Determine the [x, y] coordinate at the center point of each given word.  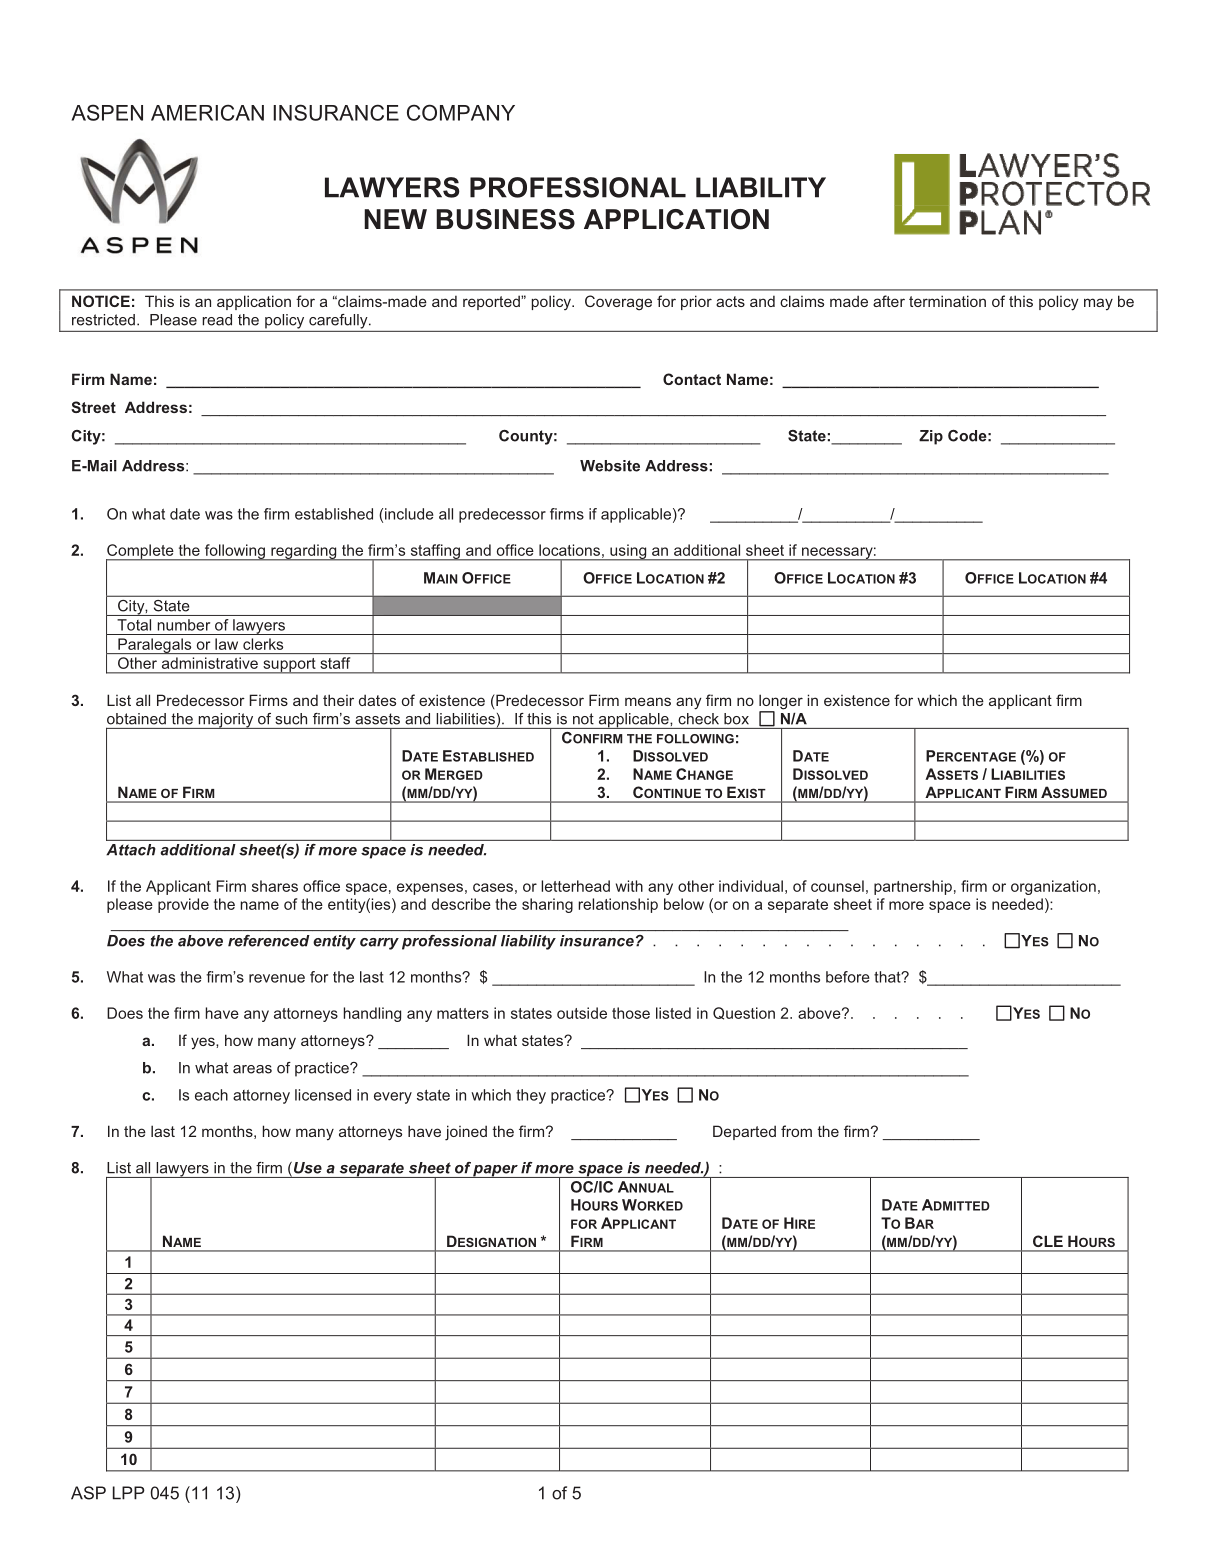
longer [781, 703]
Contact [692, 379]
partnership [913, 887]
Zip [931, 437]
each [211, 1095]
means [648, 701]
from [796, 1131]
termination [947, 301]
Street [93, 407]
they [531, 1096]
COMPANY [461, 112]
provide [183, 905]
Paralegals [155, 646]
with [629, 886]
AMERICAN [207, 112]
